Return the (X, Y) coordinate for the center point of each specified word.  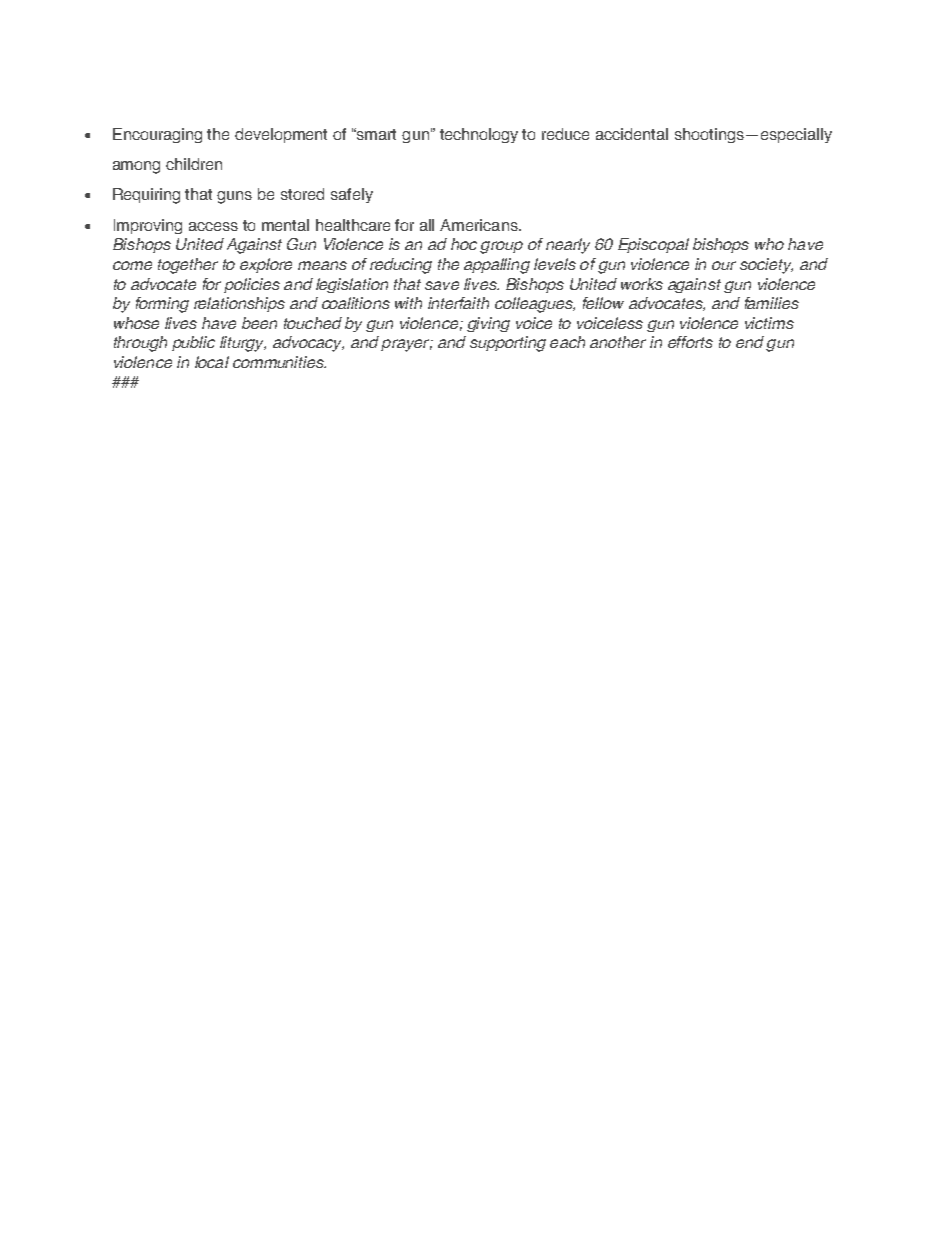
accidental (632, 134)
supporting (508, 344)
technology (479, 135)
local (212, 362)
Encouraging (157, 135)
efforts (690, 342)
